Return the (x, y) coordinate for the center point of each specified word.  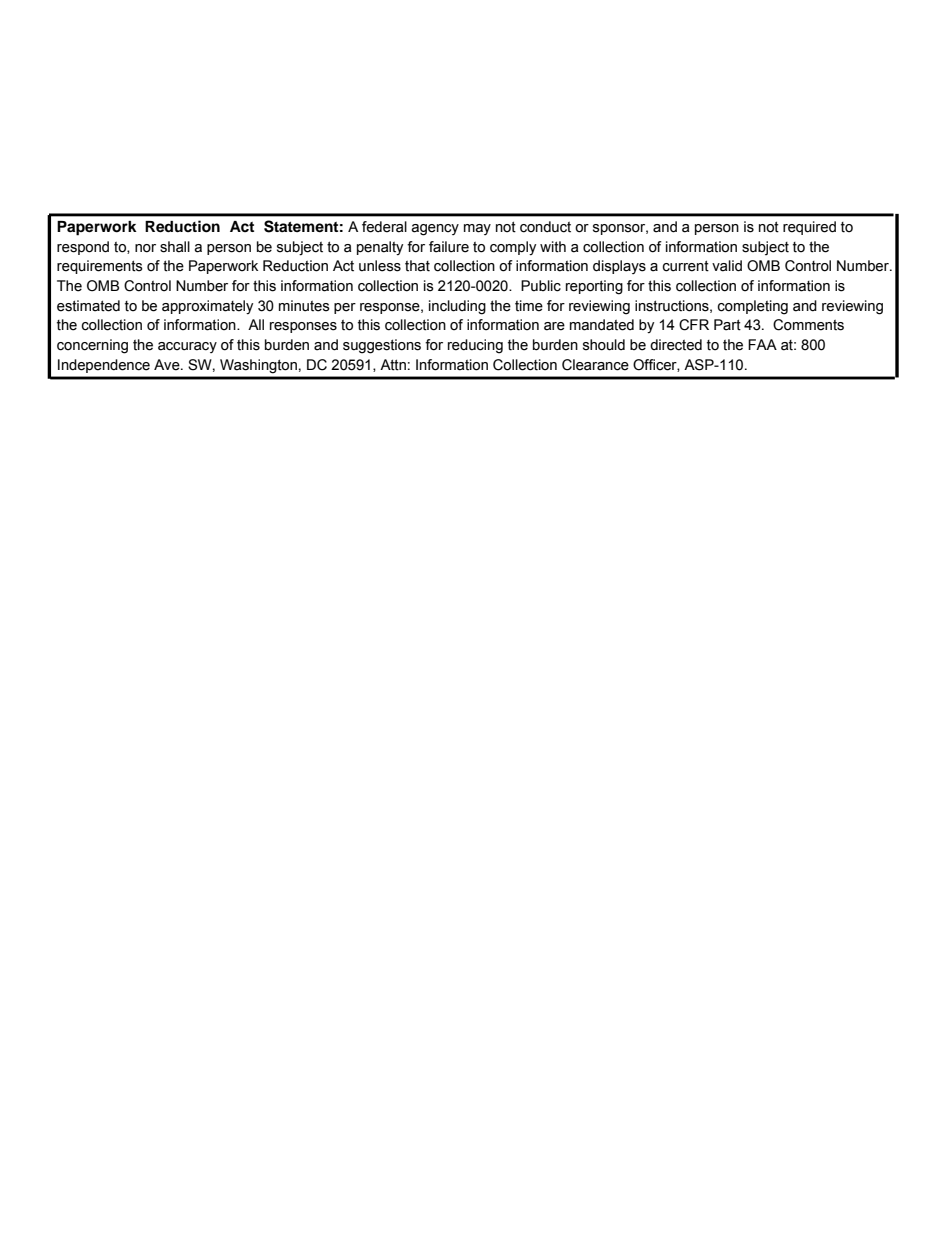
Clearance (595, 365)
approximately (207, 307)
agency (435, 230)
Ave (168, 365)
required (809, 228)
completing (753, 307)
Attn (393, 365)
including (457, 307)
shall (175, 247)
